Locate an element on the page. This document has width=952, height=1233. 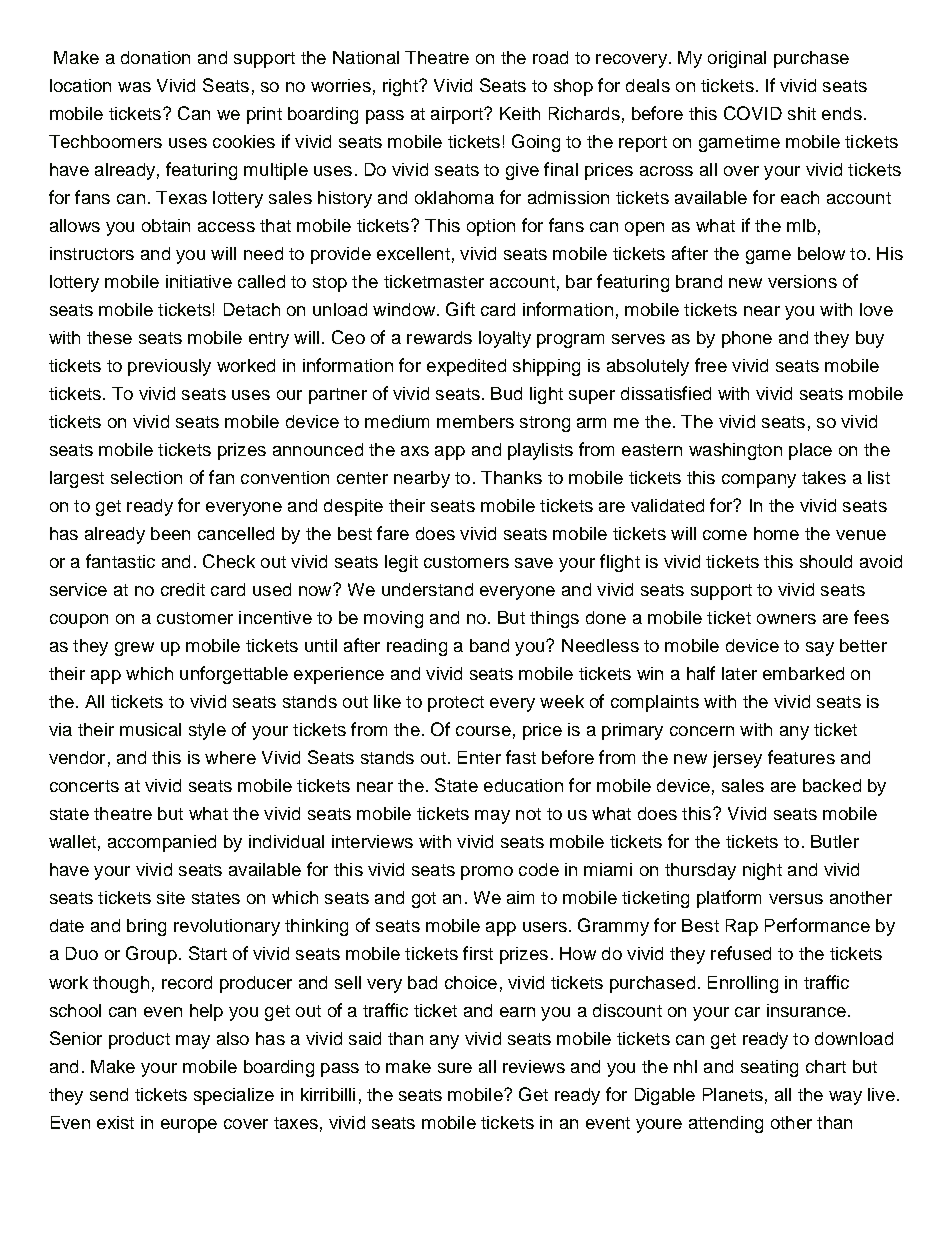
understand is located at coordinates (427, 589).
